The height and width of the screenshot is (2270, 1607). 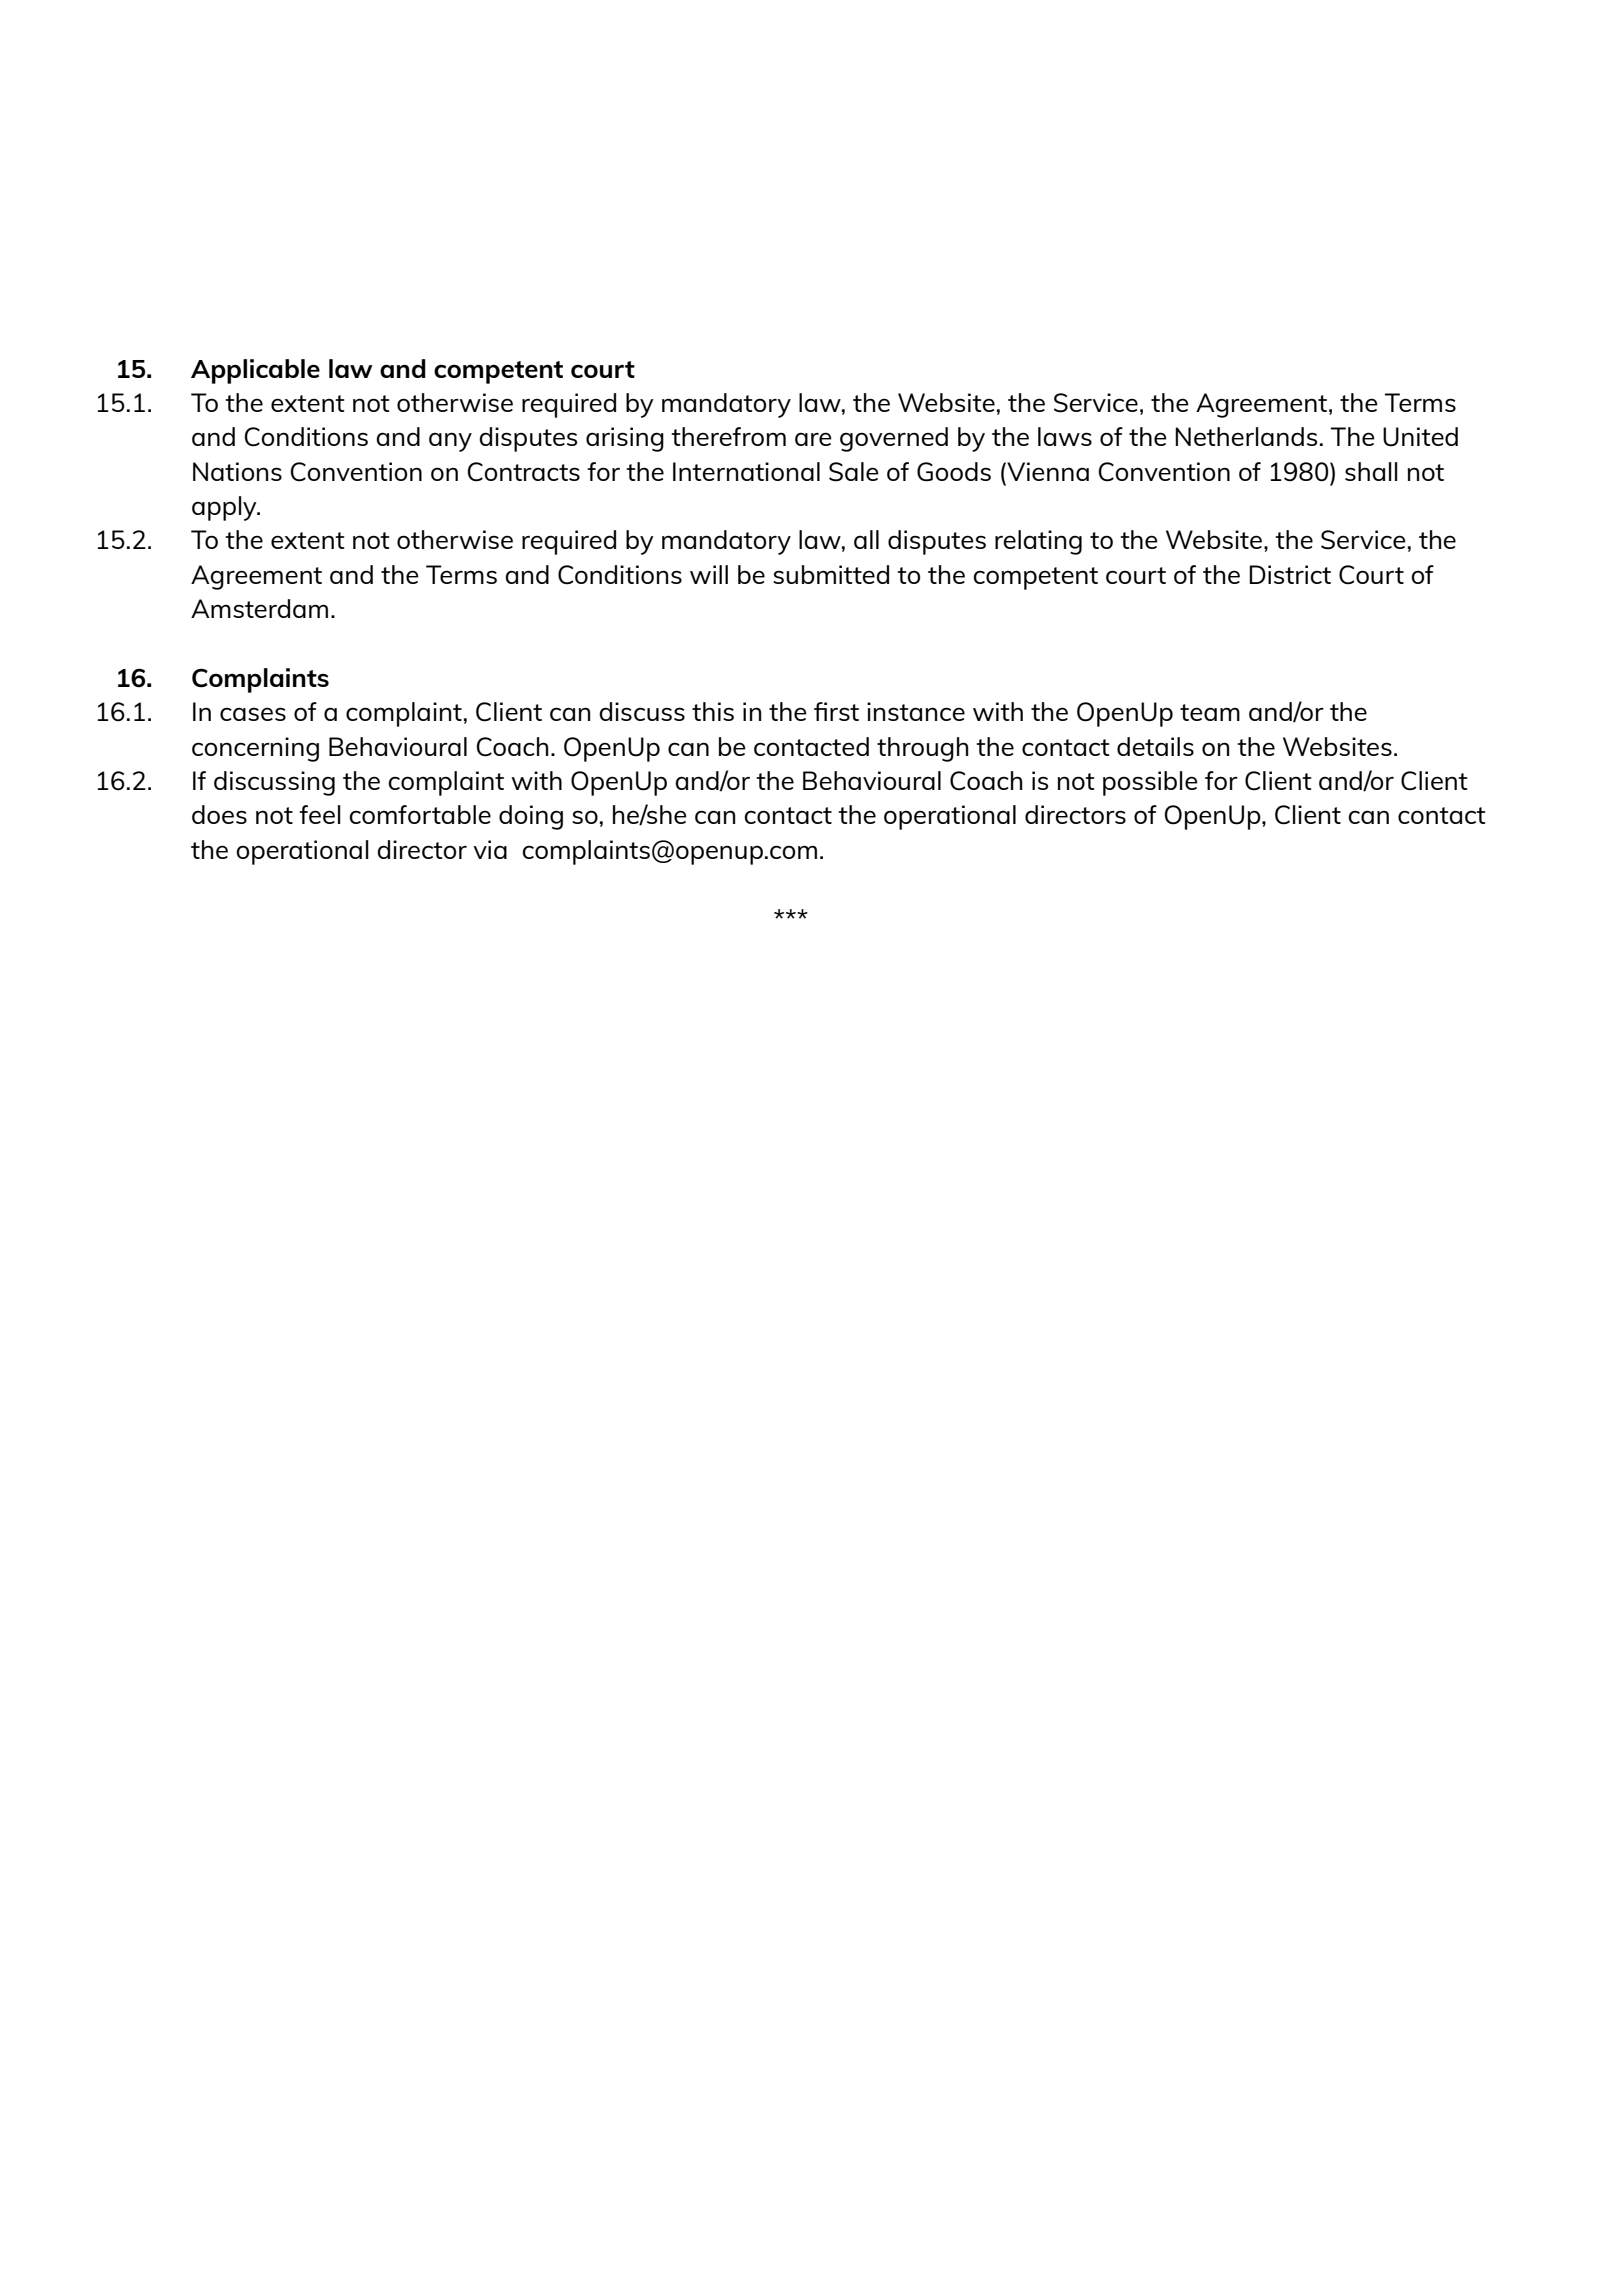 I want to click on District, so click(x=1290, y=574).
